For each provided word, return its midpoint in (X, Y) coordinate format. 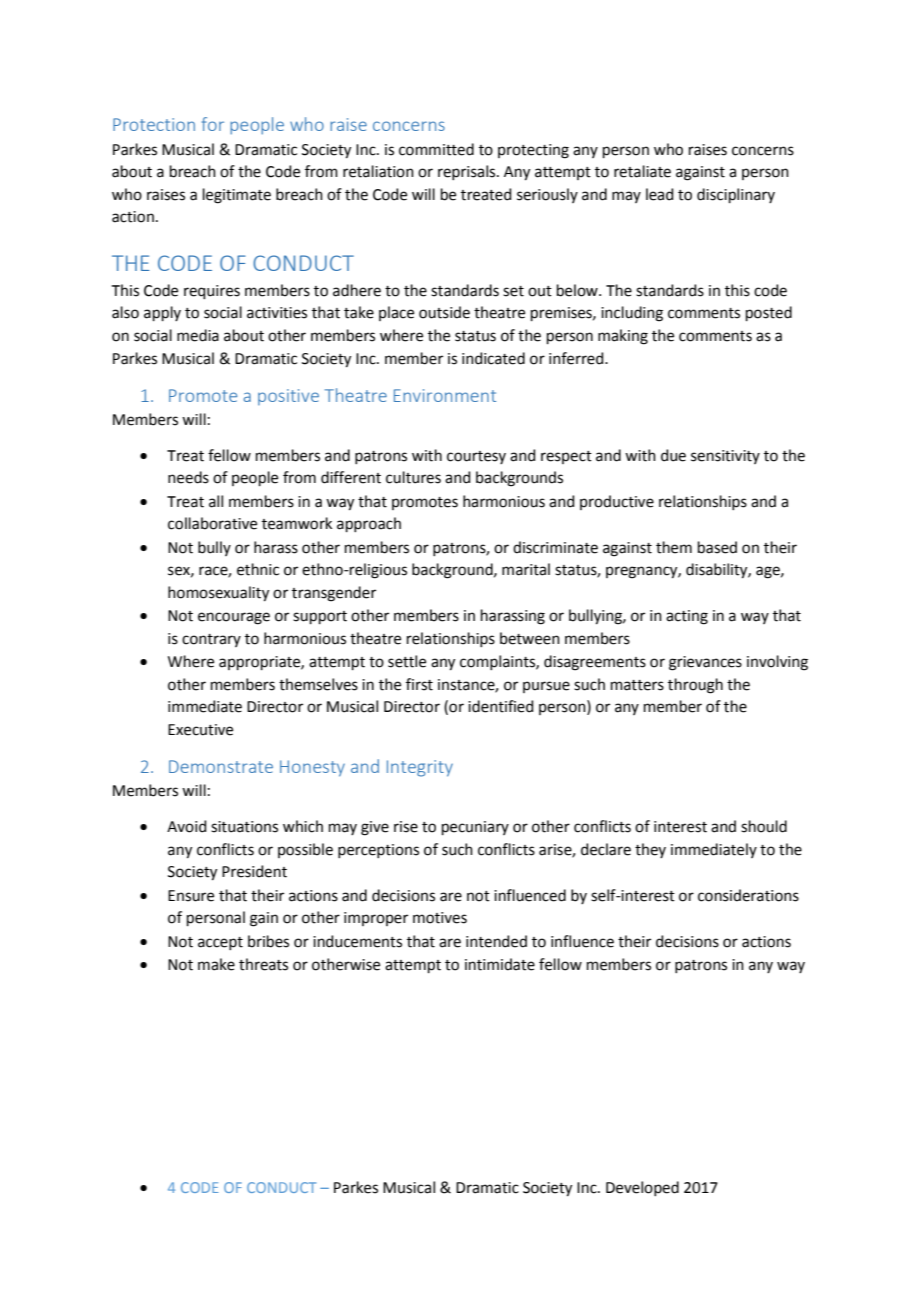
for (213, 124)
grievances (705, 663)
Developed (642, 1188)
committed (436, 149)
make (216, 964)
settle (407, 661)
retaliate (642, 171)
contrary (211, 640)
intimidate (500, 964)
